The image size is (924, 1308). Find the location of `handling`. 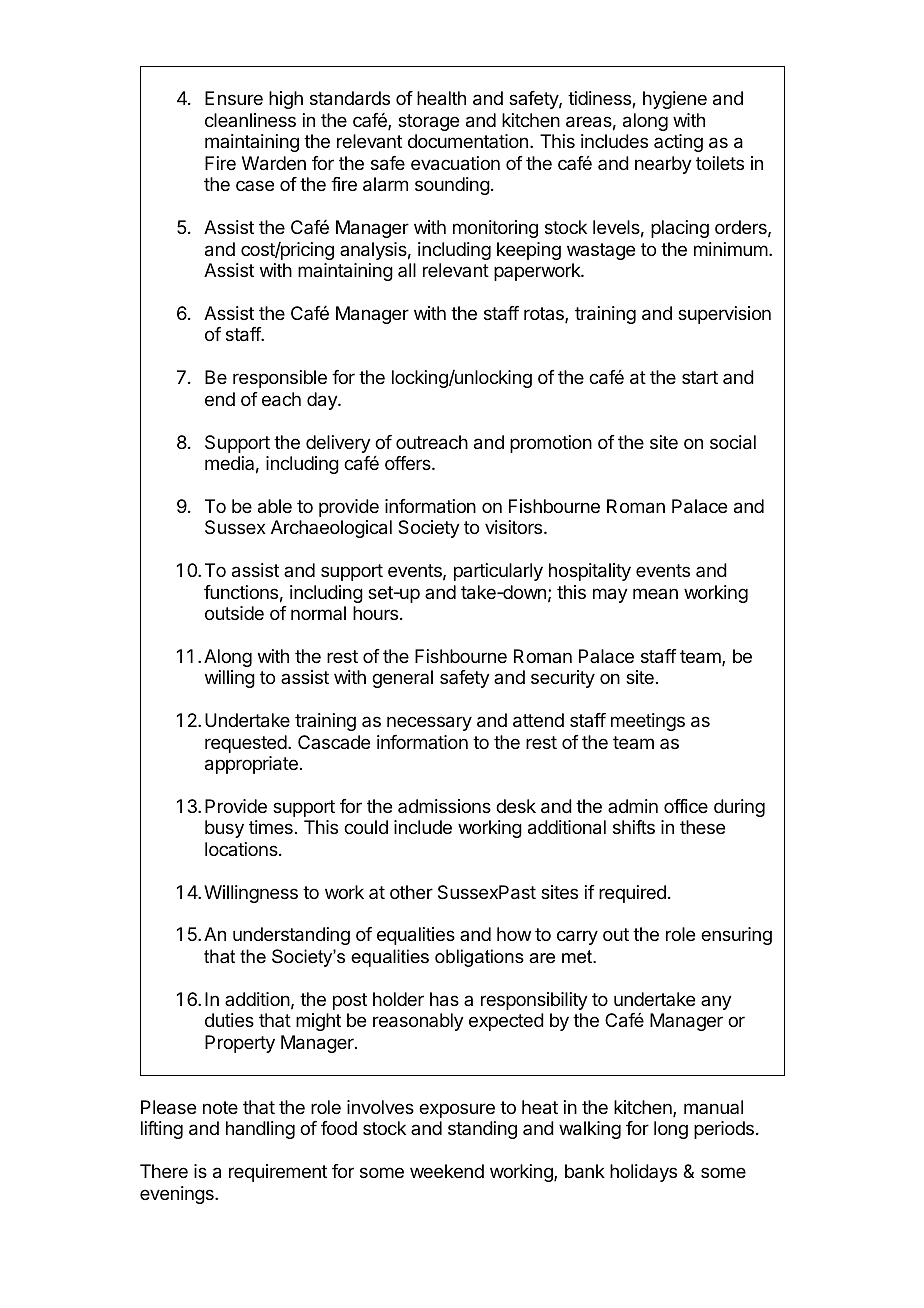

handling is located at coordinates (260, 1130).
